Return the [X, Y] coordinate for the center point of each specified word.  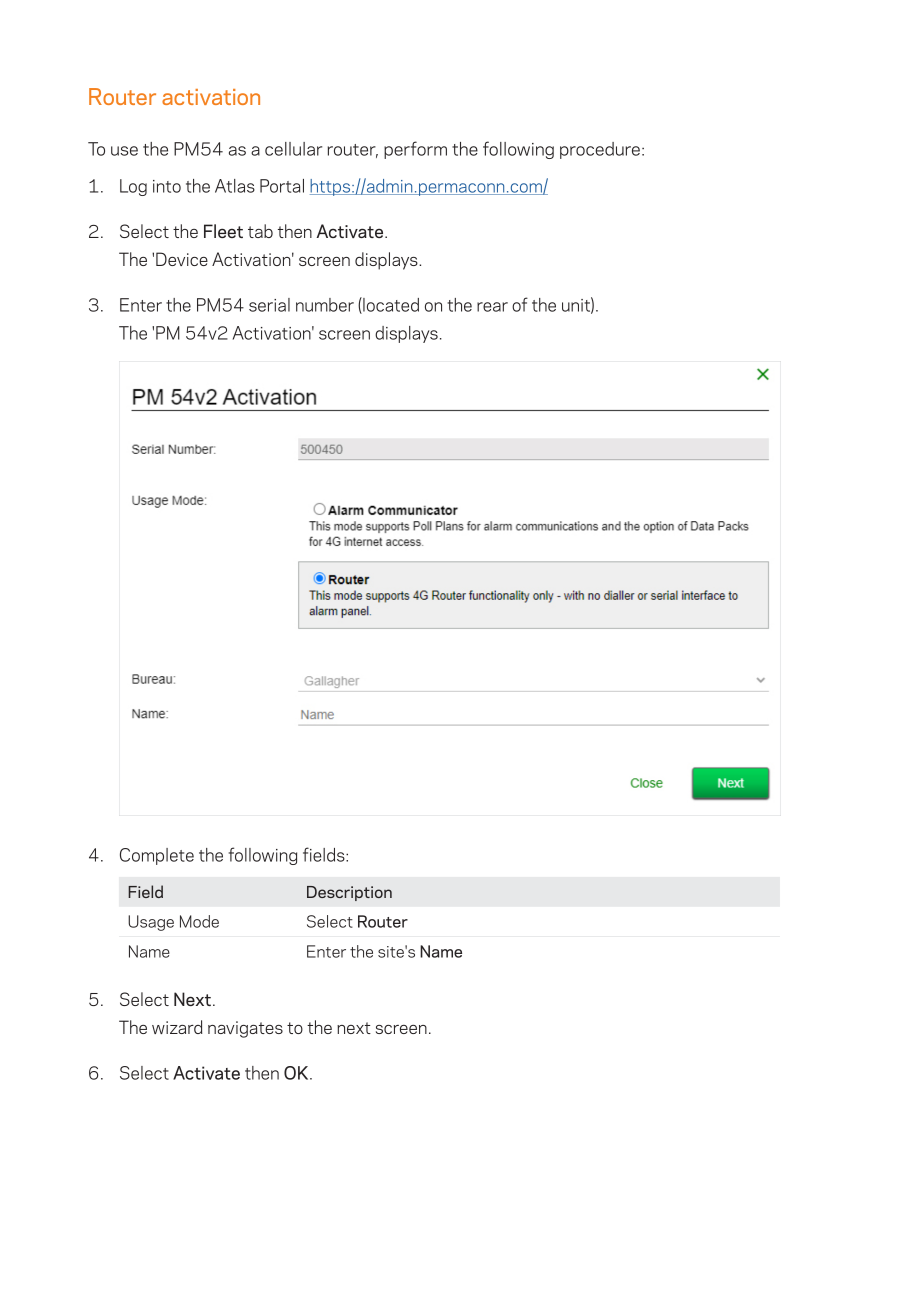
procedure [600, 150]
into [167, 186]
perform [415, 150]
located [390, 305]
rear [492, 307]
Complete [157, 856]
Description [349, 893]
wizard [177, 1027]
